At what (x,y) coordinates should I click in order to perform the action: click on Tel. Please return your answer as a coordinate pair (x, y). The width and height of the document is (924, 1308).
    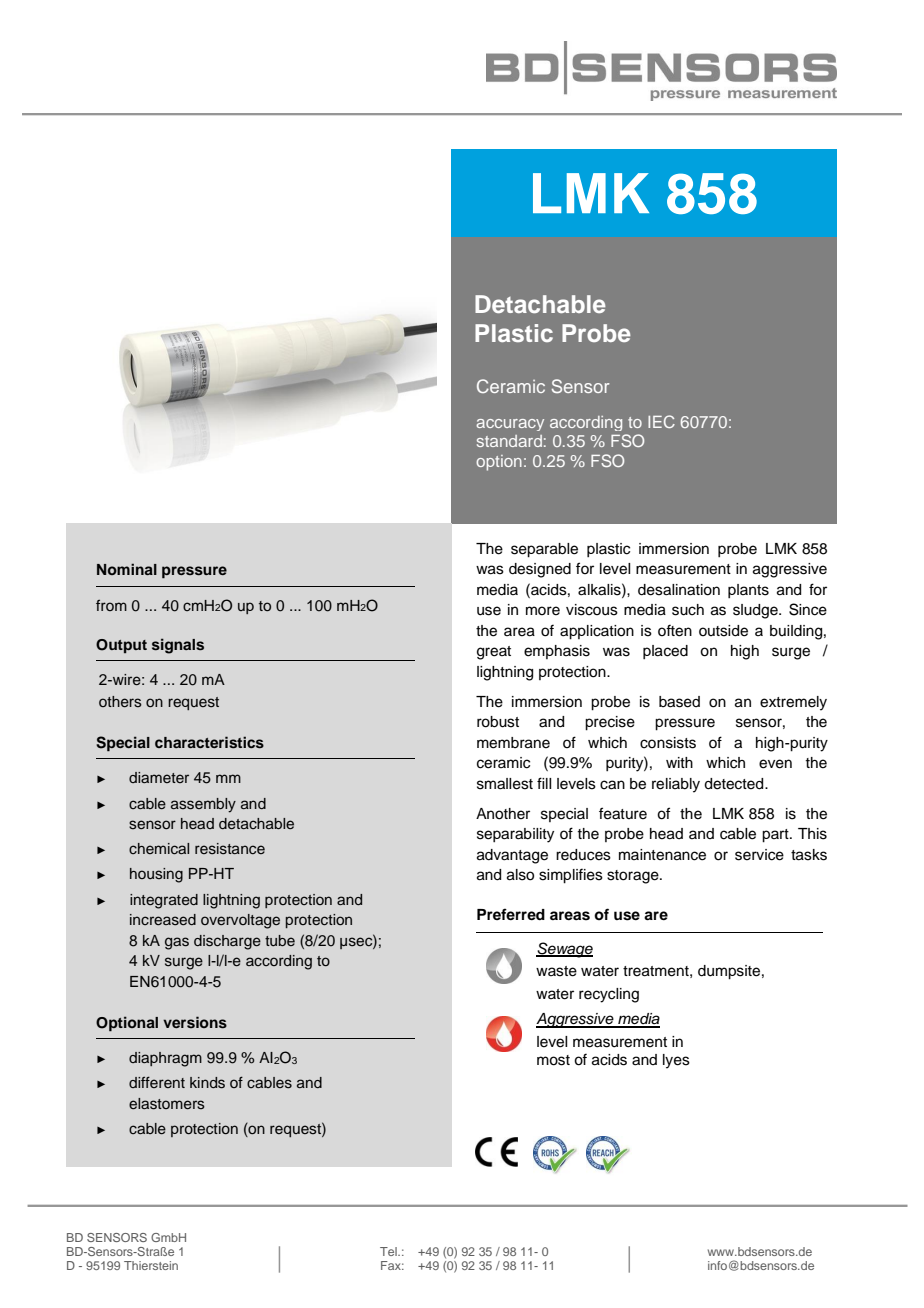
    Looking at the image, I should click on (389, 1251).
